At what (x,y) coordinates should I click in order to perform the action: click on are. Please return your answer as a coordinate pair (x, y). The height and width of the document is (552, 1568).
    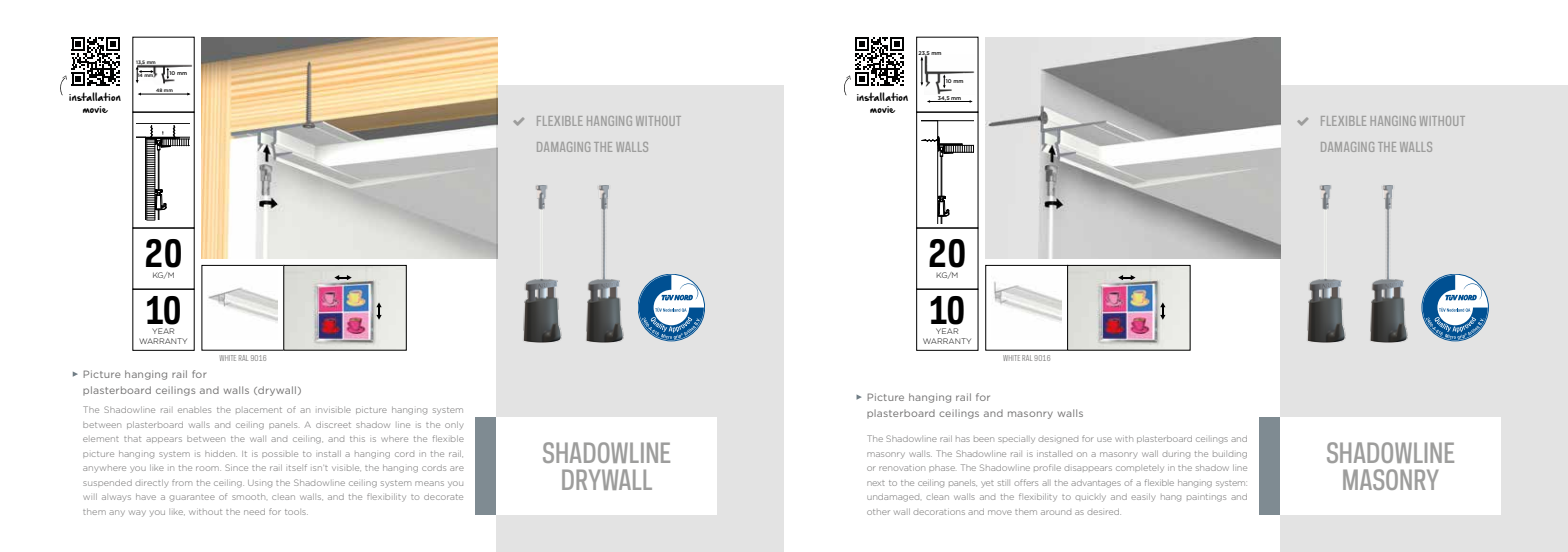
    Looking at the image, I should click on (457, 468).
